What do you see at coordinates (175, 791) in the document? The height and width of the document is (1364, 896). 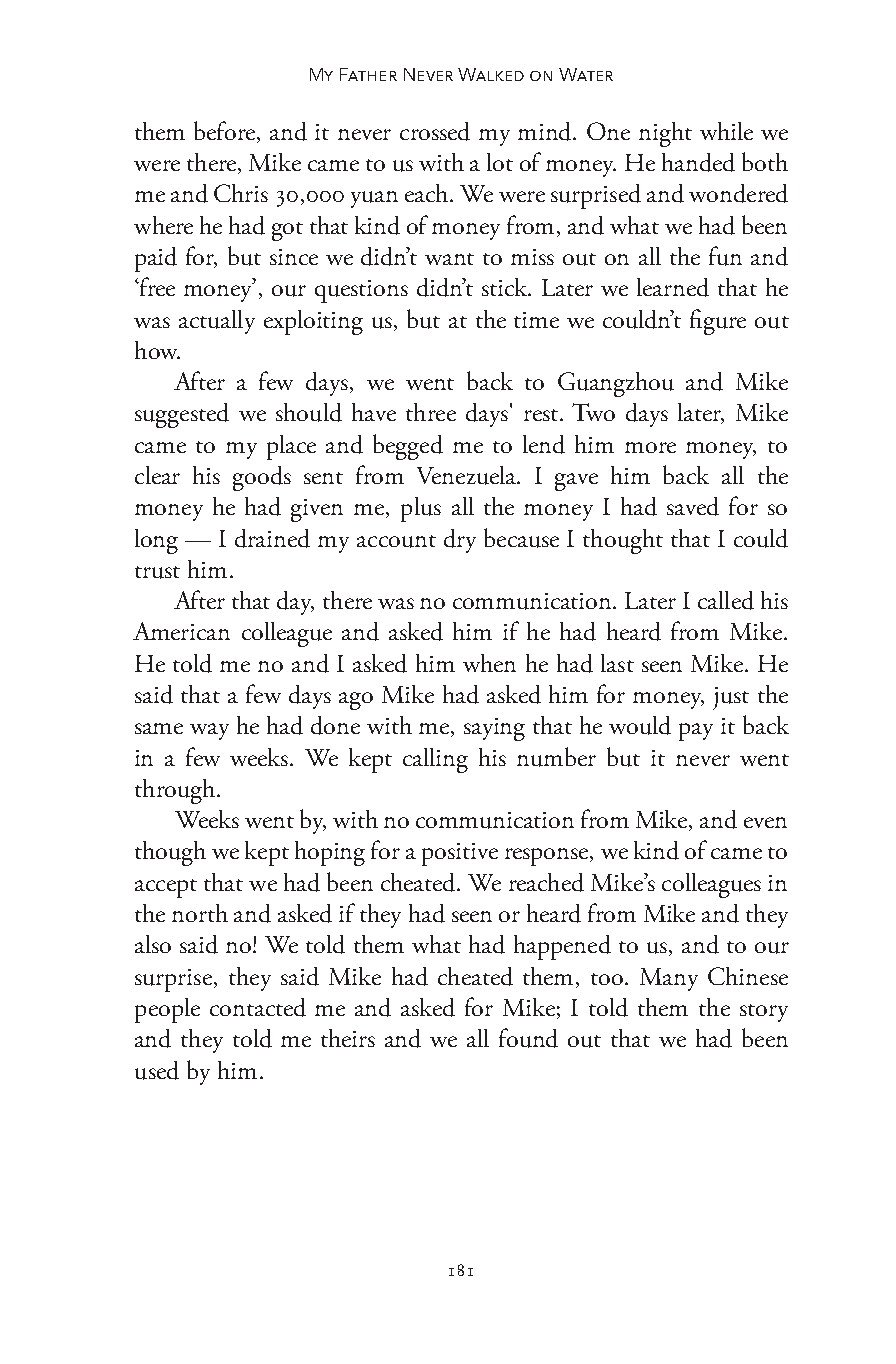 I see `through` at bounding box center [175, 791].
